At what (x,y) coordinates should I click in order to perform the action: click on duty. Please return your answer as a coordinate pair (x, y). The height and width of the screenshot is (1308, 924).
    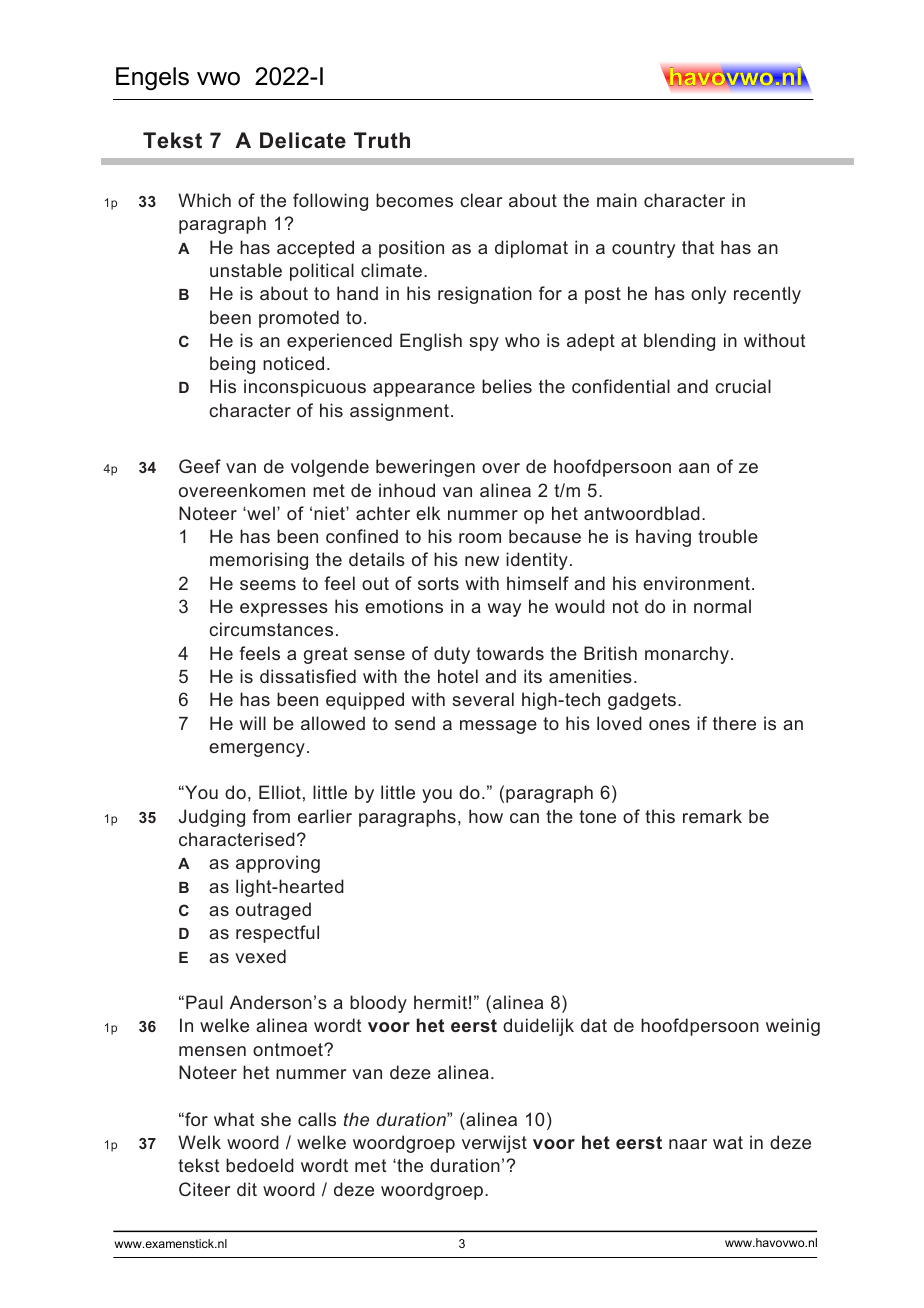
    Looking at the image, I should click on (452, 655).
